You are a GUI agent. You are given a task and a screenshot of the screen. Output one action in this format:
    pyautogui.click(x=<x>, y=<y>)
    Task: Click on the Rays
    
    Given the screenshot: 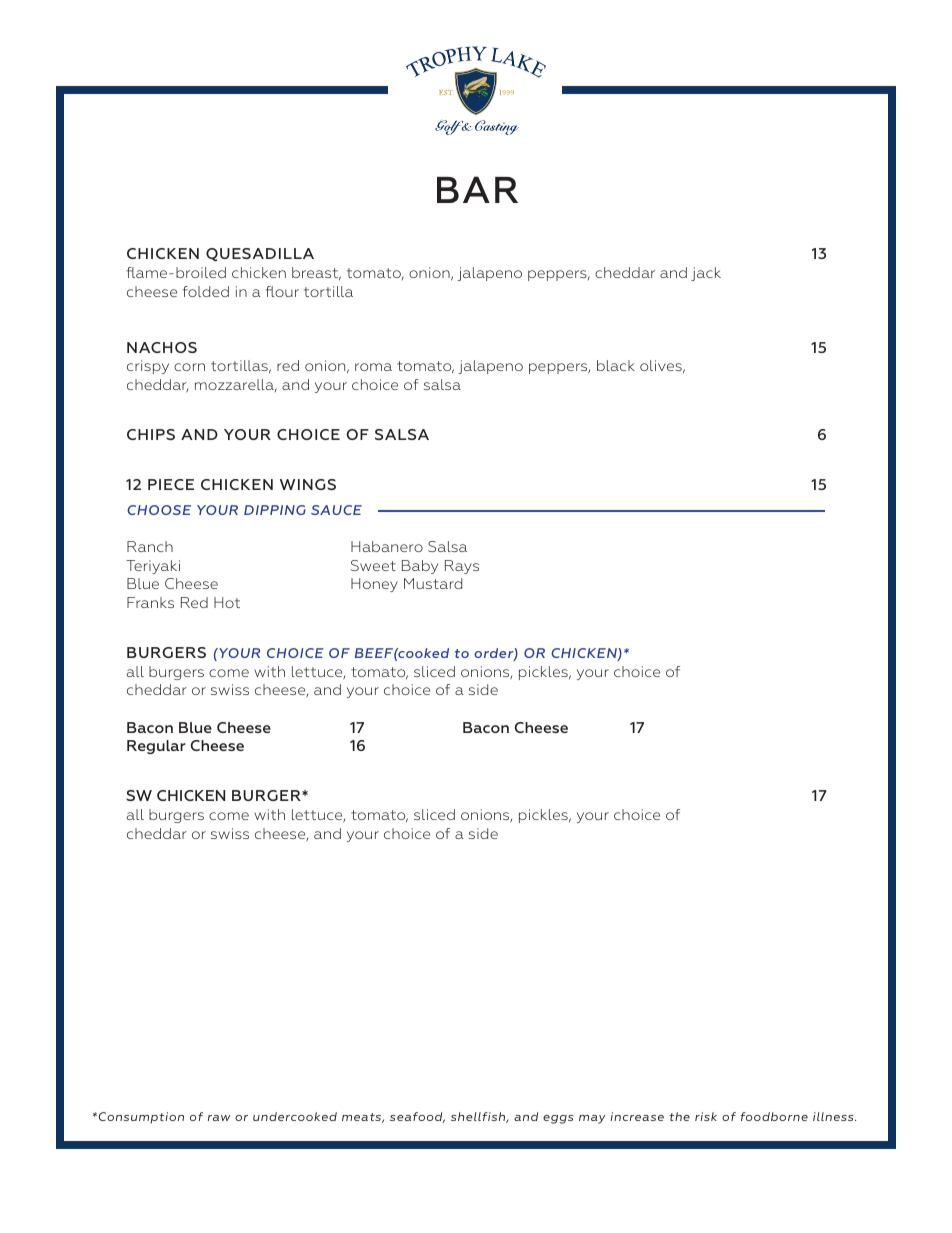 What is the action you would take?
    pyautogui.click(x=462, y=567)
